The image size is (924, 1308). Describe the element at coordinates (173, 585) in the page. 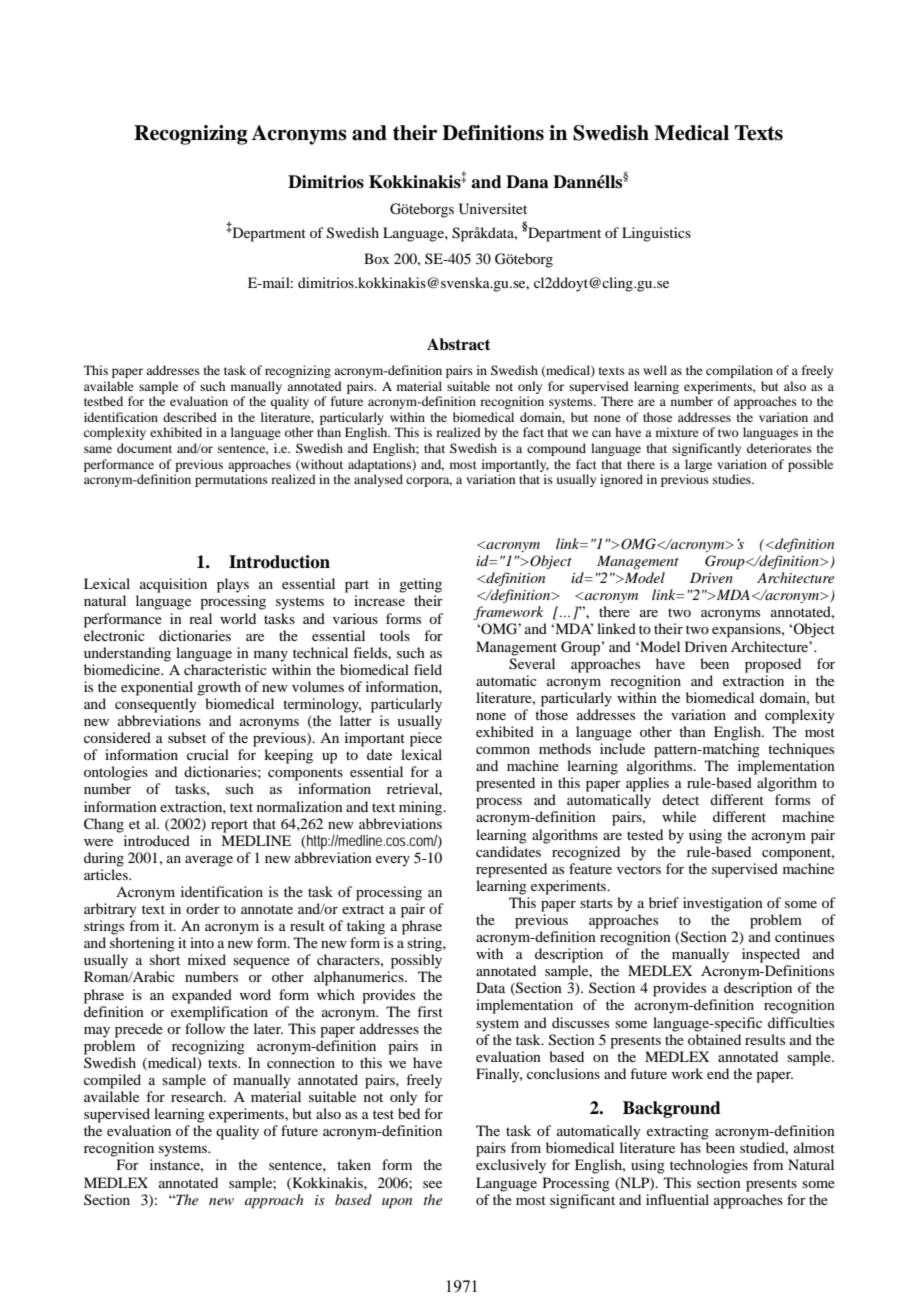

I see `acquisition` at that location.
